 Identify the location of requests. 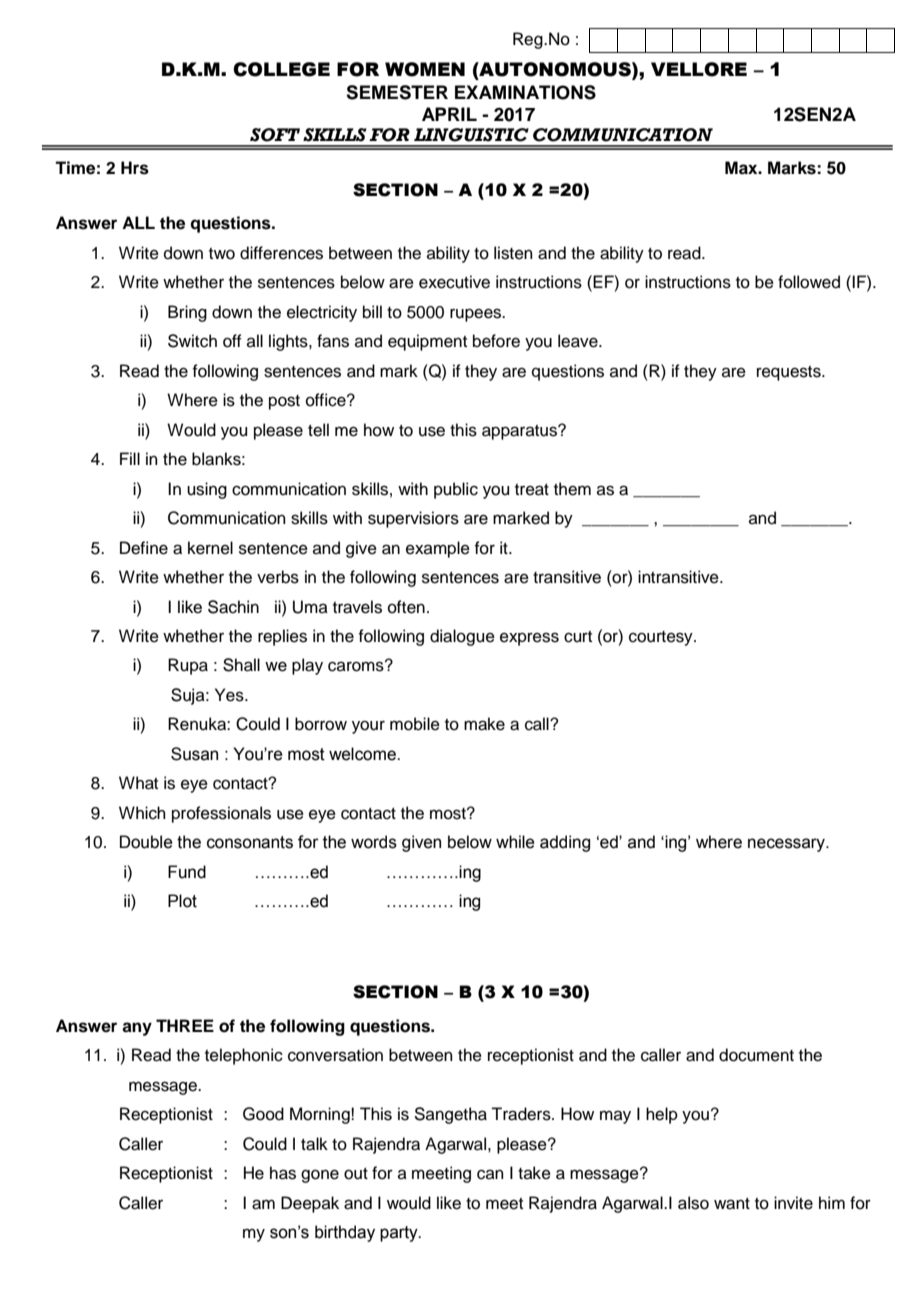
(790, 373).
